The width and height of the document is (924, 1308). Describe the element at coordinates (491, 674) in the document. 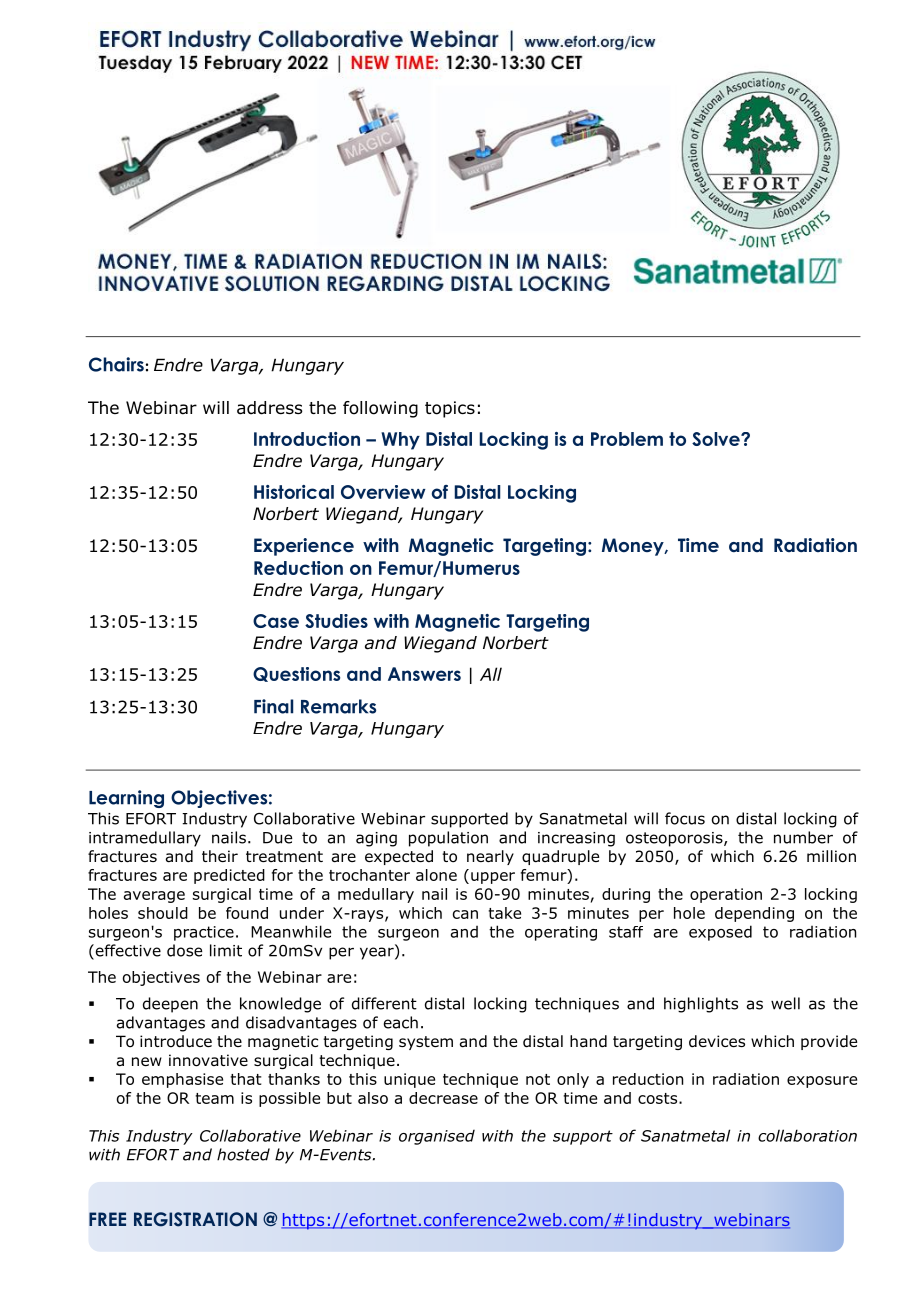

I see `All` at that location.
